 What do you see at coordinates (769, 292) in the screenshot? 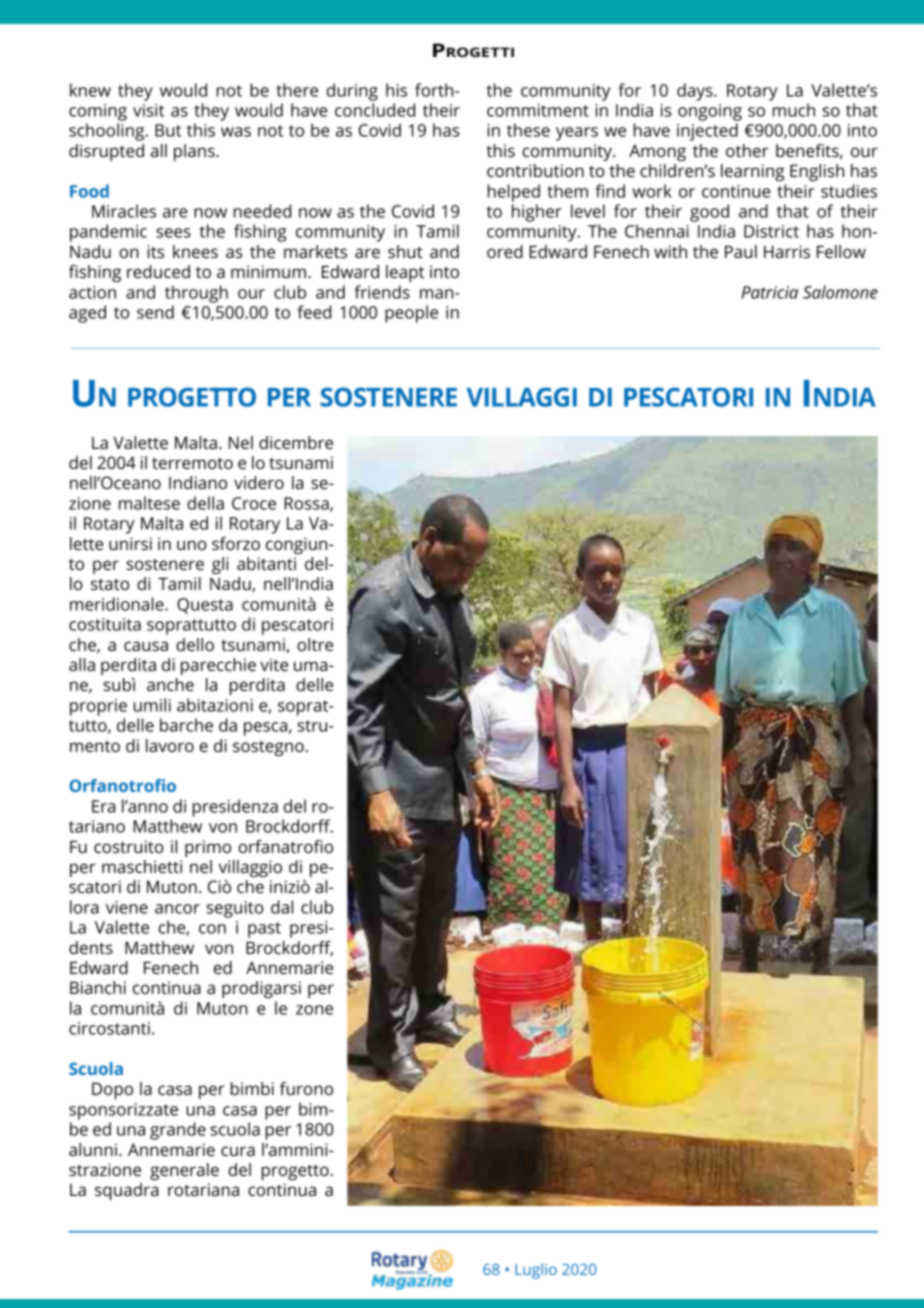
I see `Patricia` at bounding box center [769, 292].
